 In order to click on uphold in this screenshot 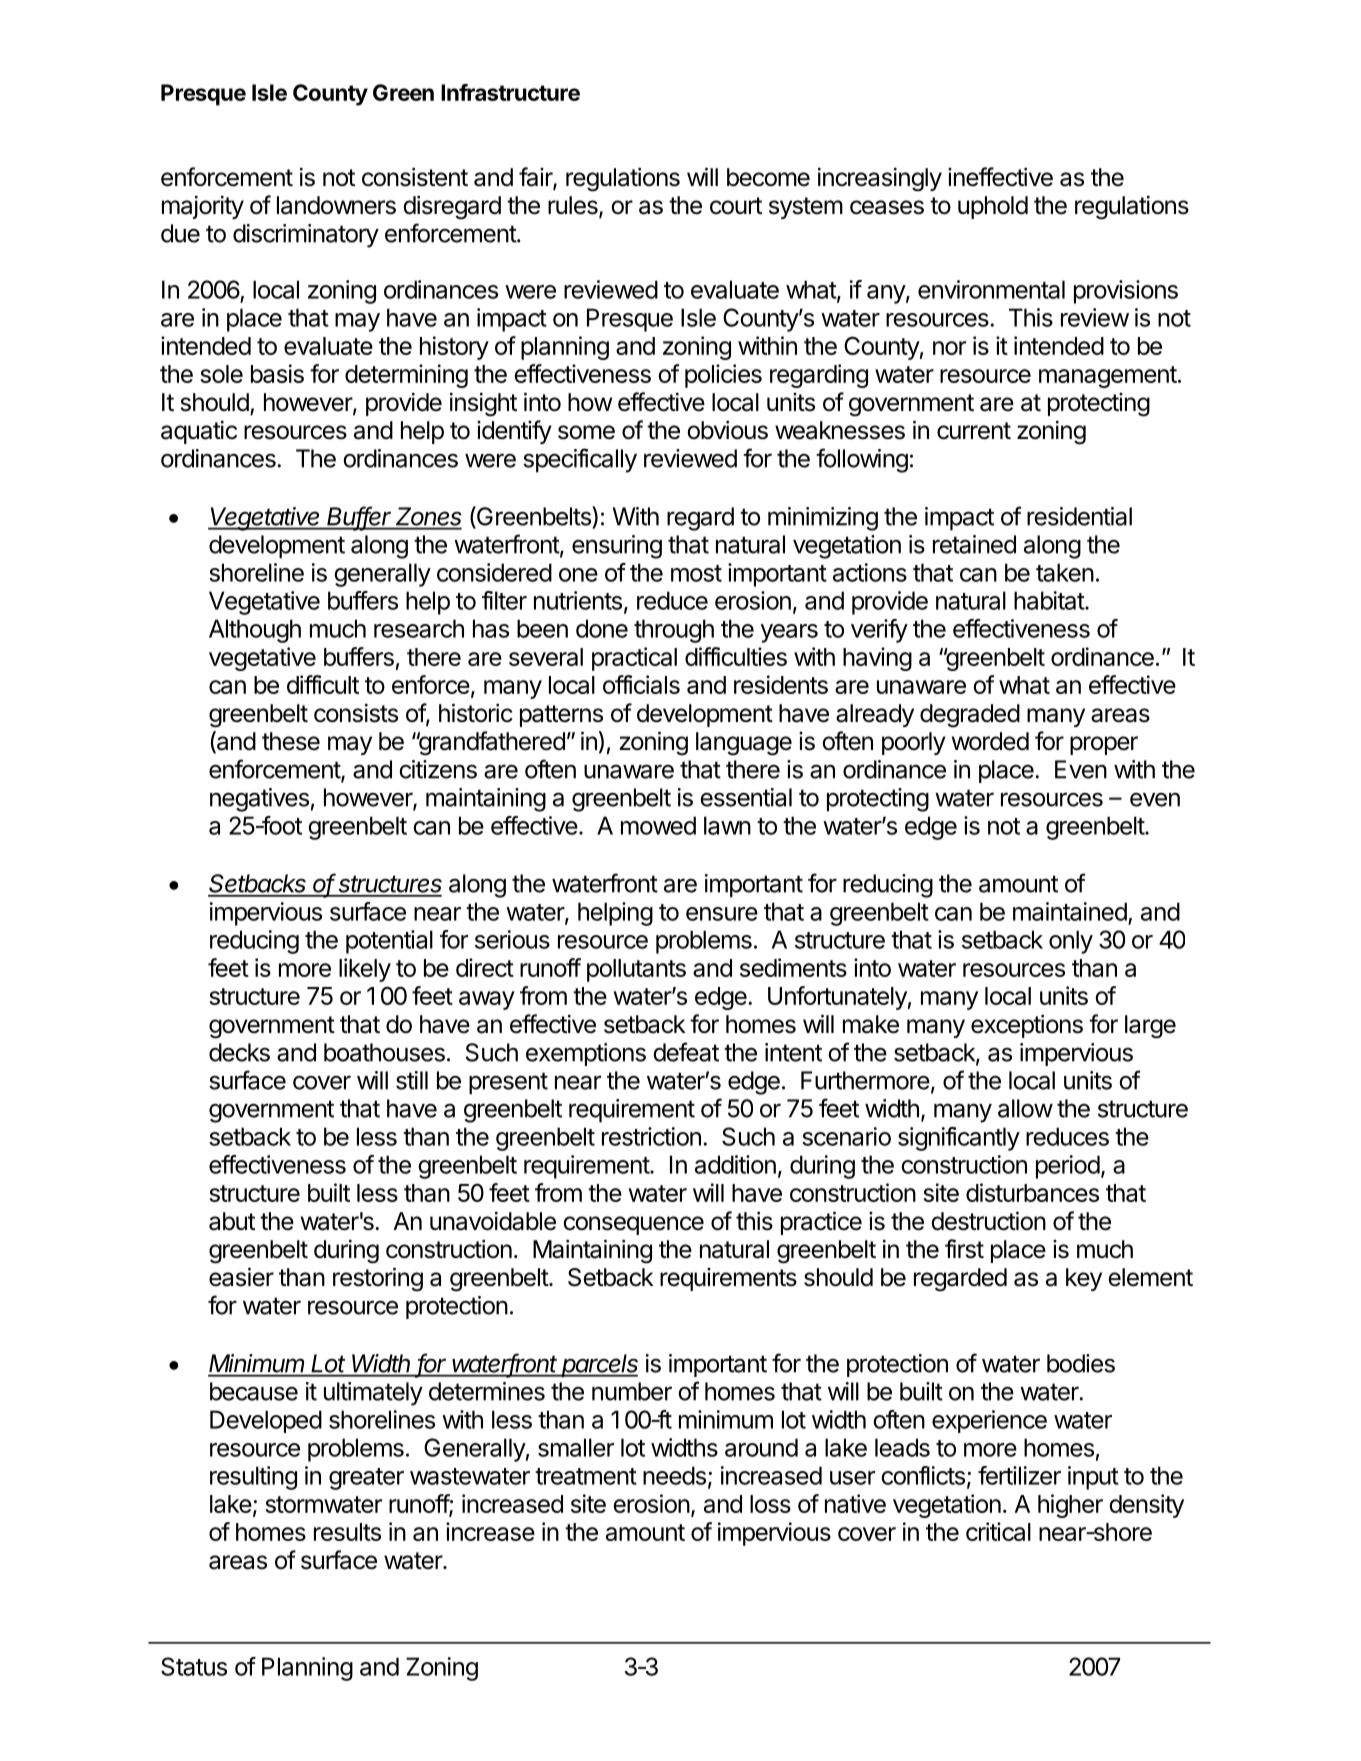, I will do `click(993, 207)`.
